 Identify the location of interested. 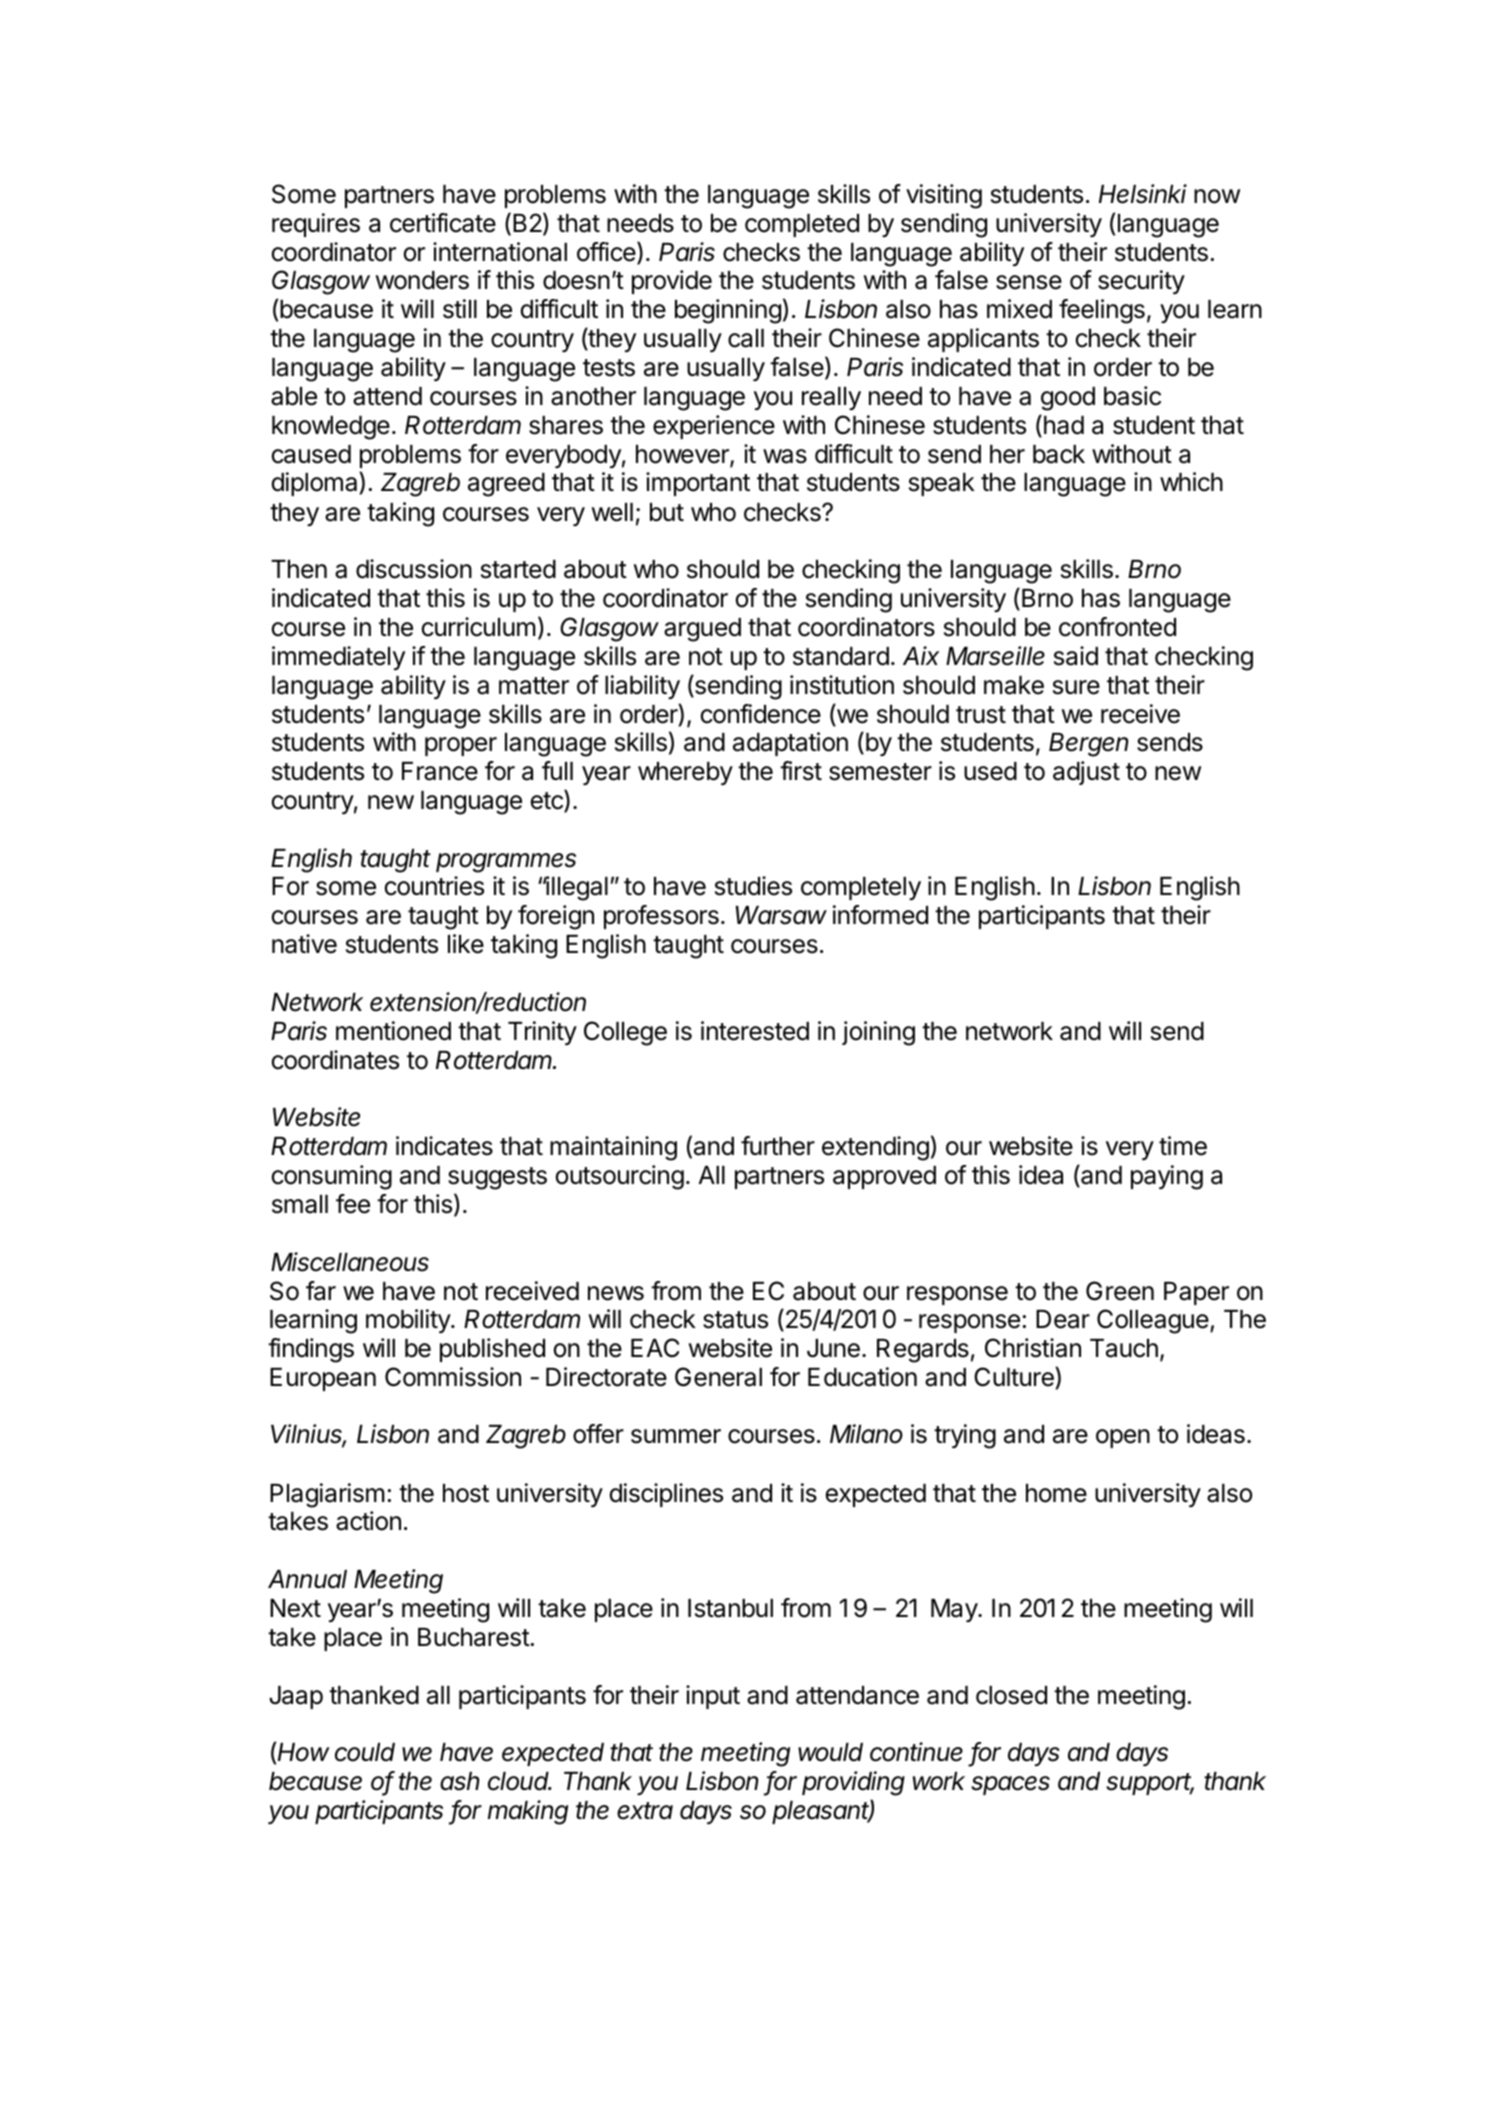
(755, 1031).
